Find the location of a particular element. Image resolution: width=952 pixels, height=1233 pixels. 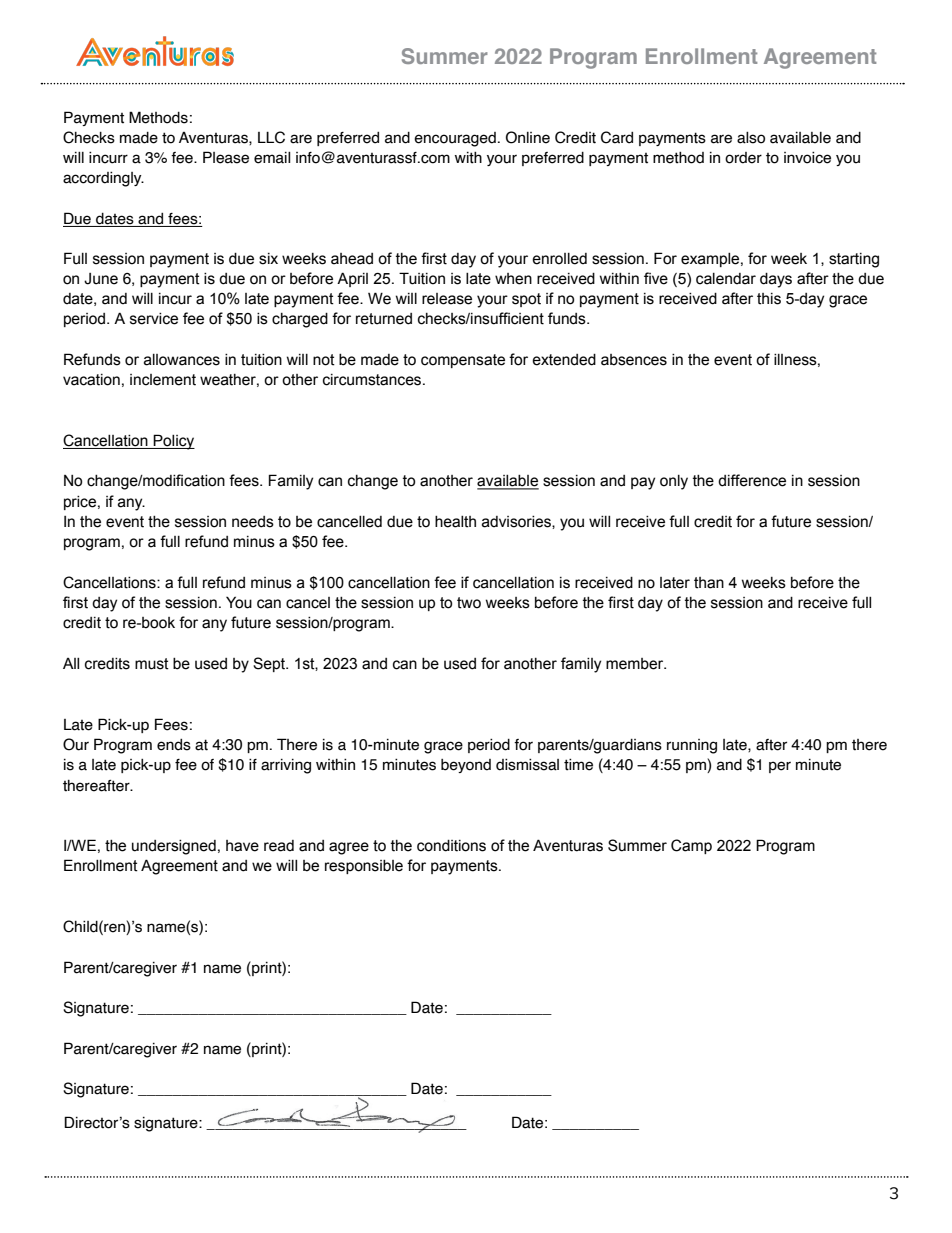

encouraged is located at coordinates (455, 139).
